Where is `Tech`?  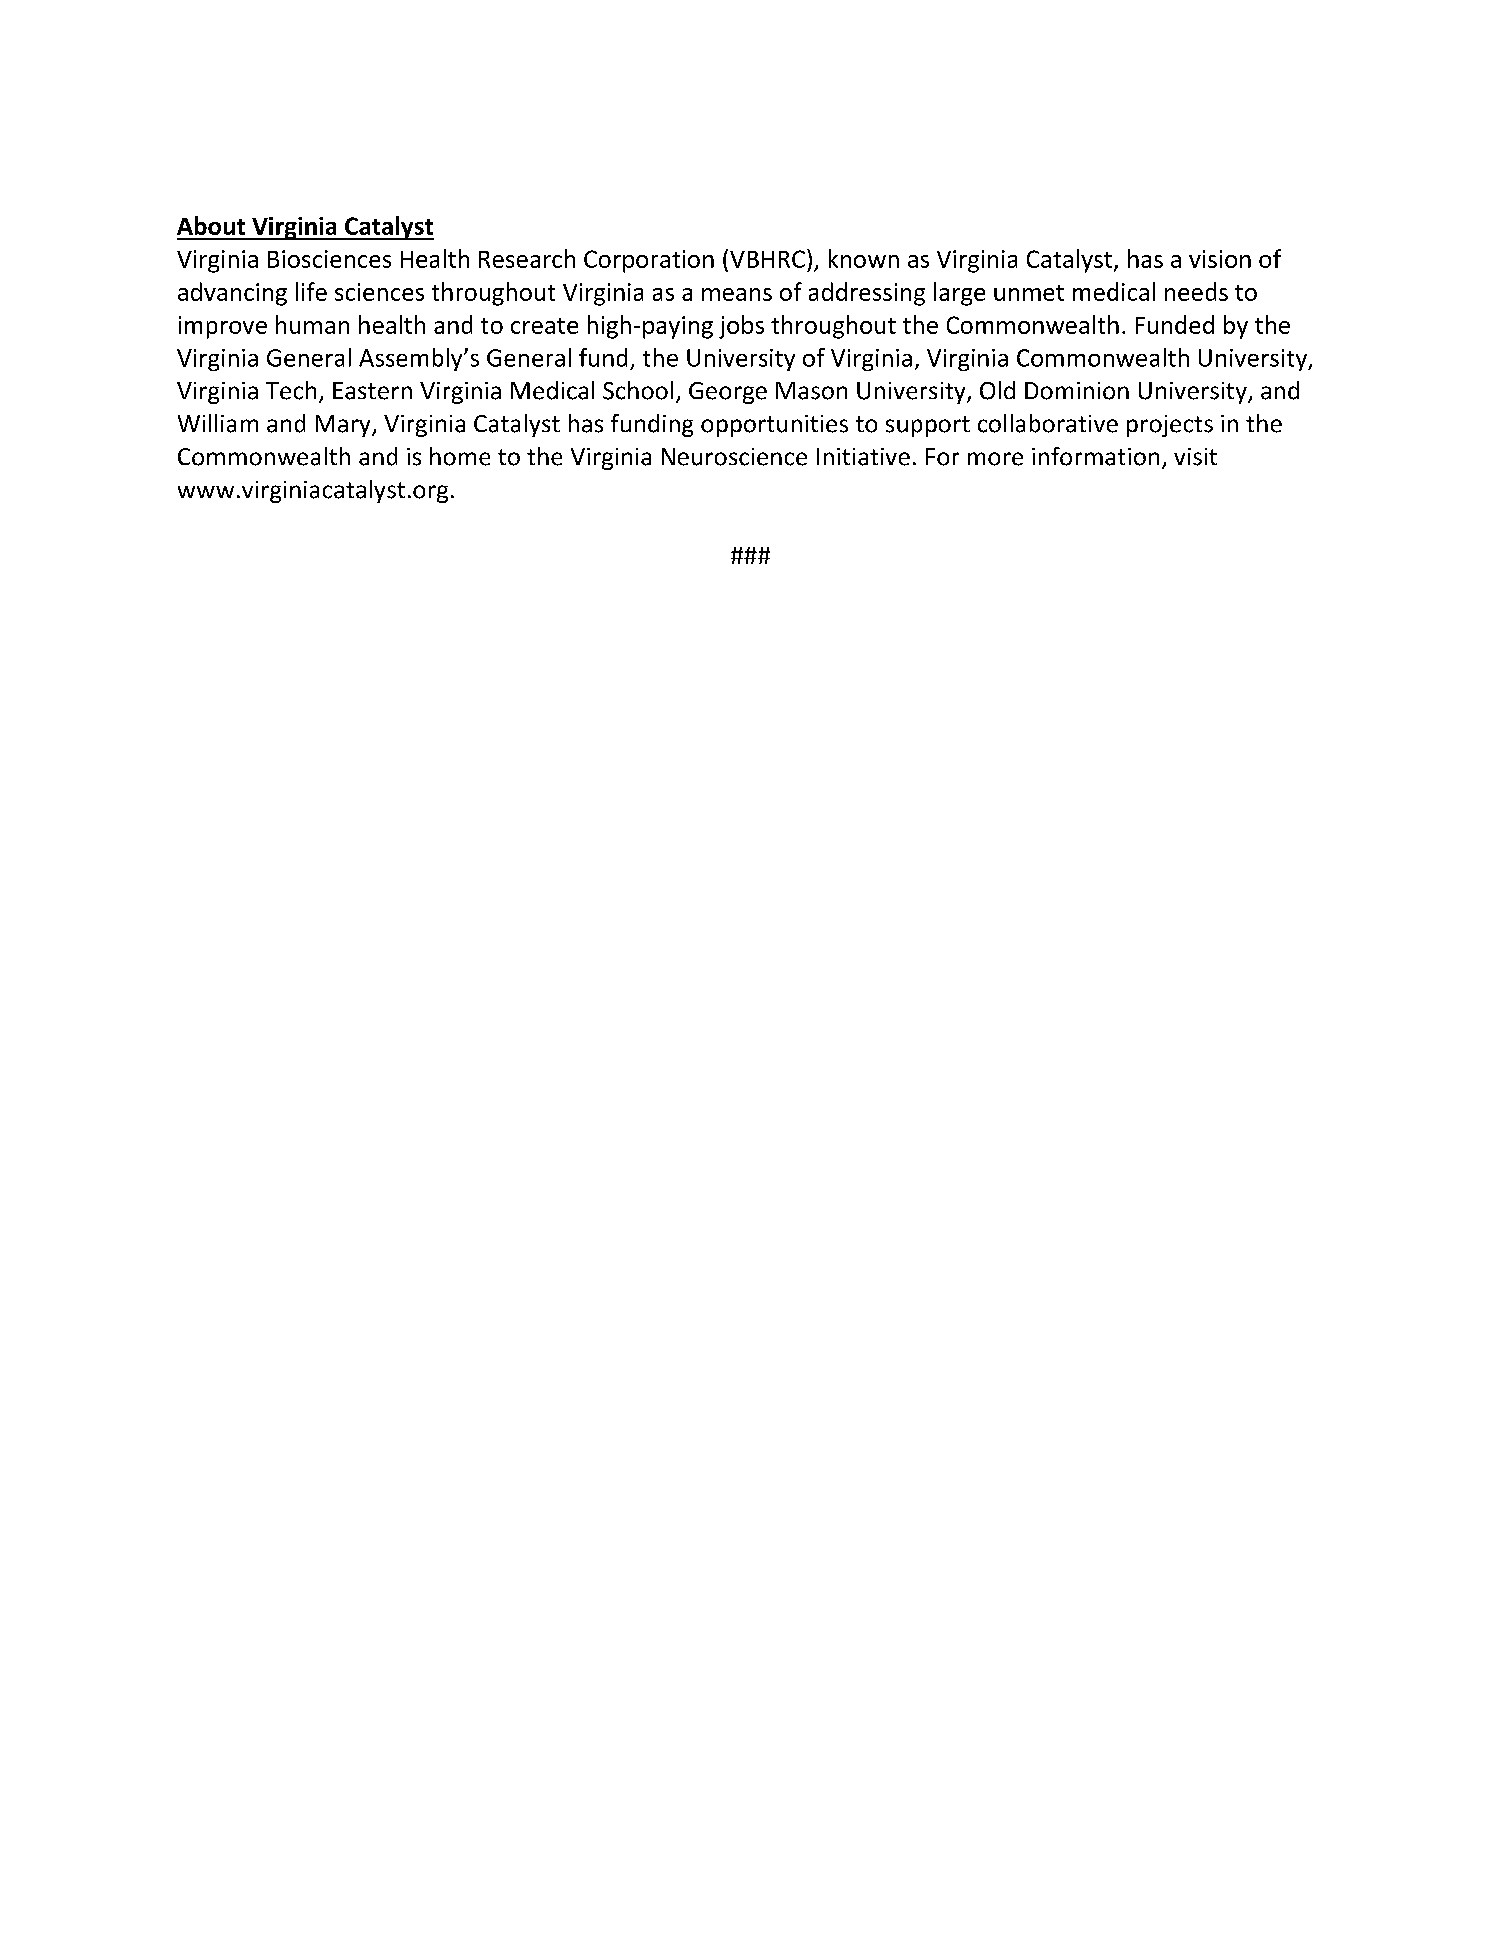
Tech is located at coordinates (291, 390).
